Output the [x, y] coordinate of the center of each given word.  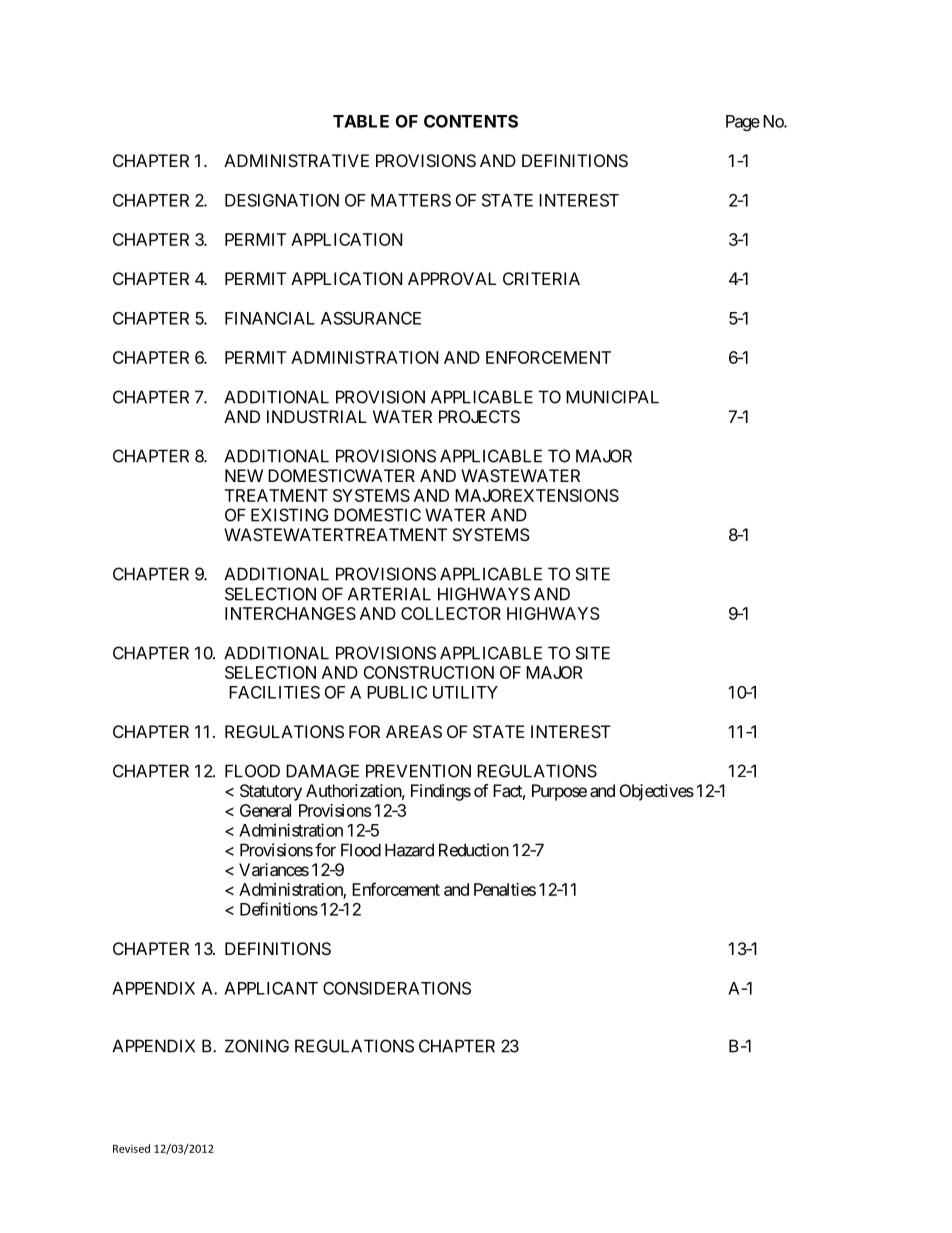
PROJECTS [479, 416]
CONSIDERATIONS [397, 988]
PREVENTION [418, 771]
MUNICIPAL [612, 397]
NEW [244, 475]
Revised [131, 1148]
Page [743, 123]
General [265, 810]
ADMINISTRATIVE [296, 160]
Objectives [657, 792]
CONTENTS [471, 121]
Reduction [474, 850]
